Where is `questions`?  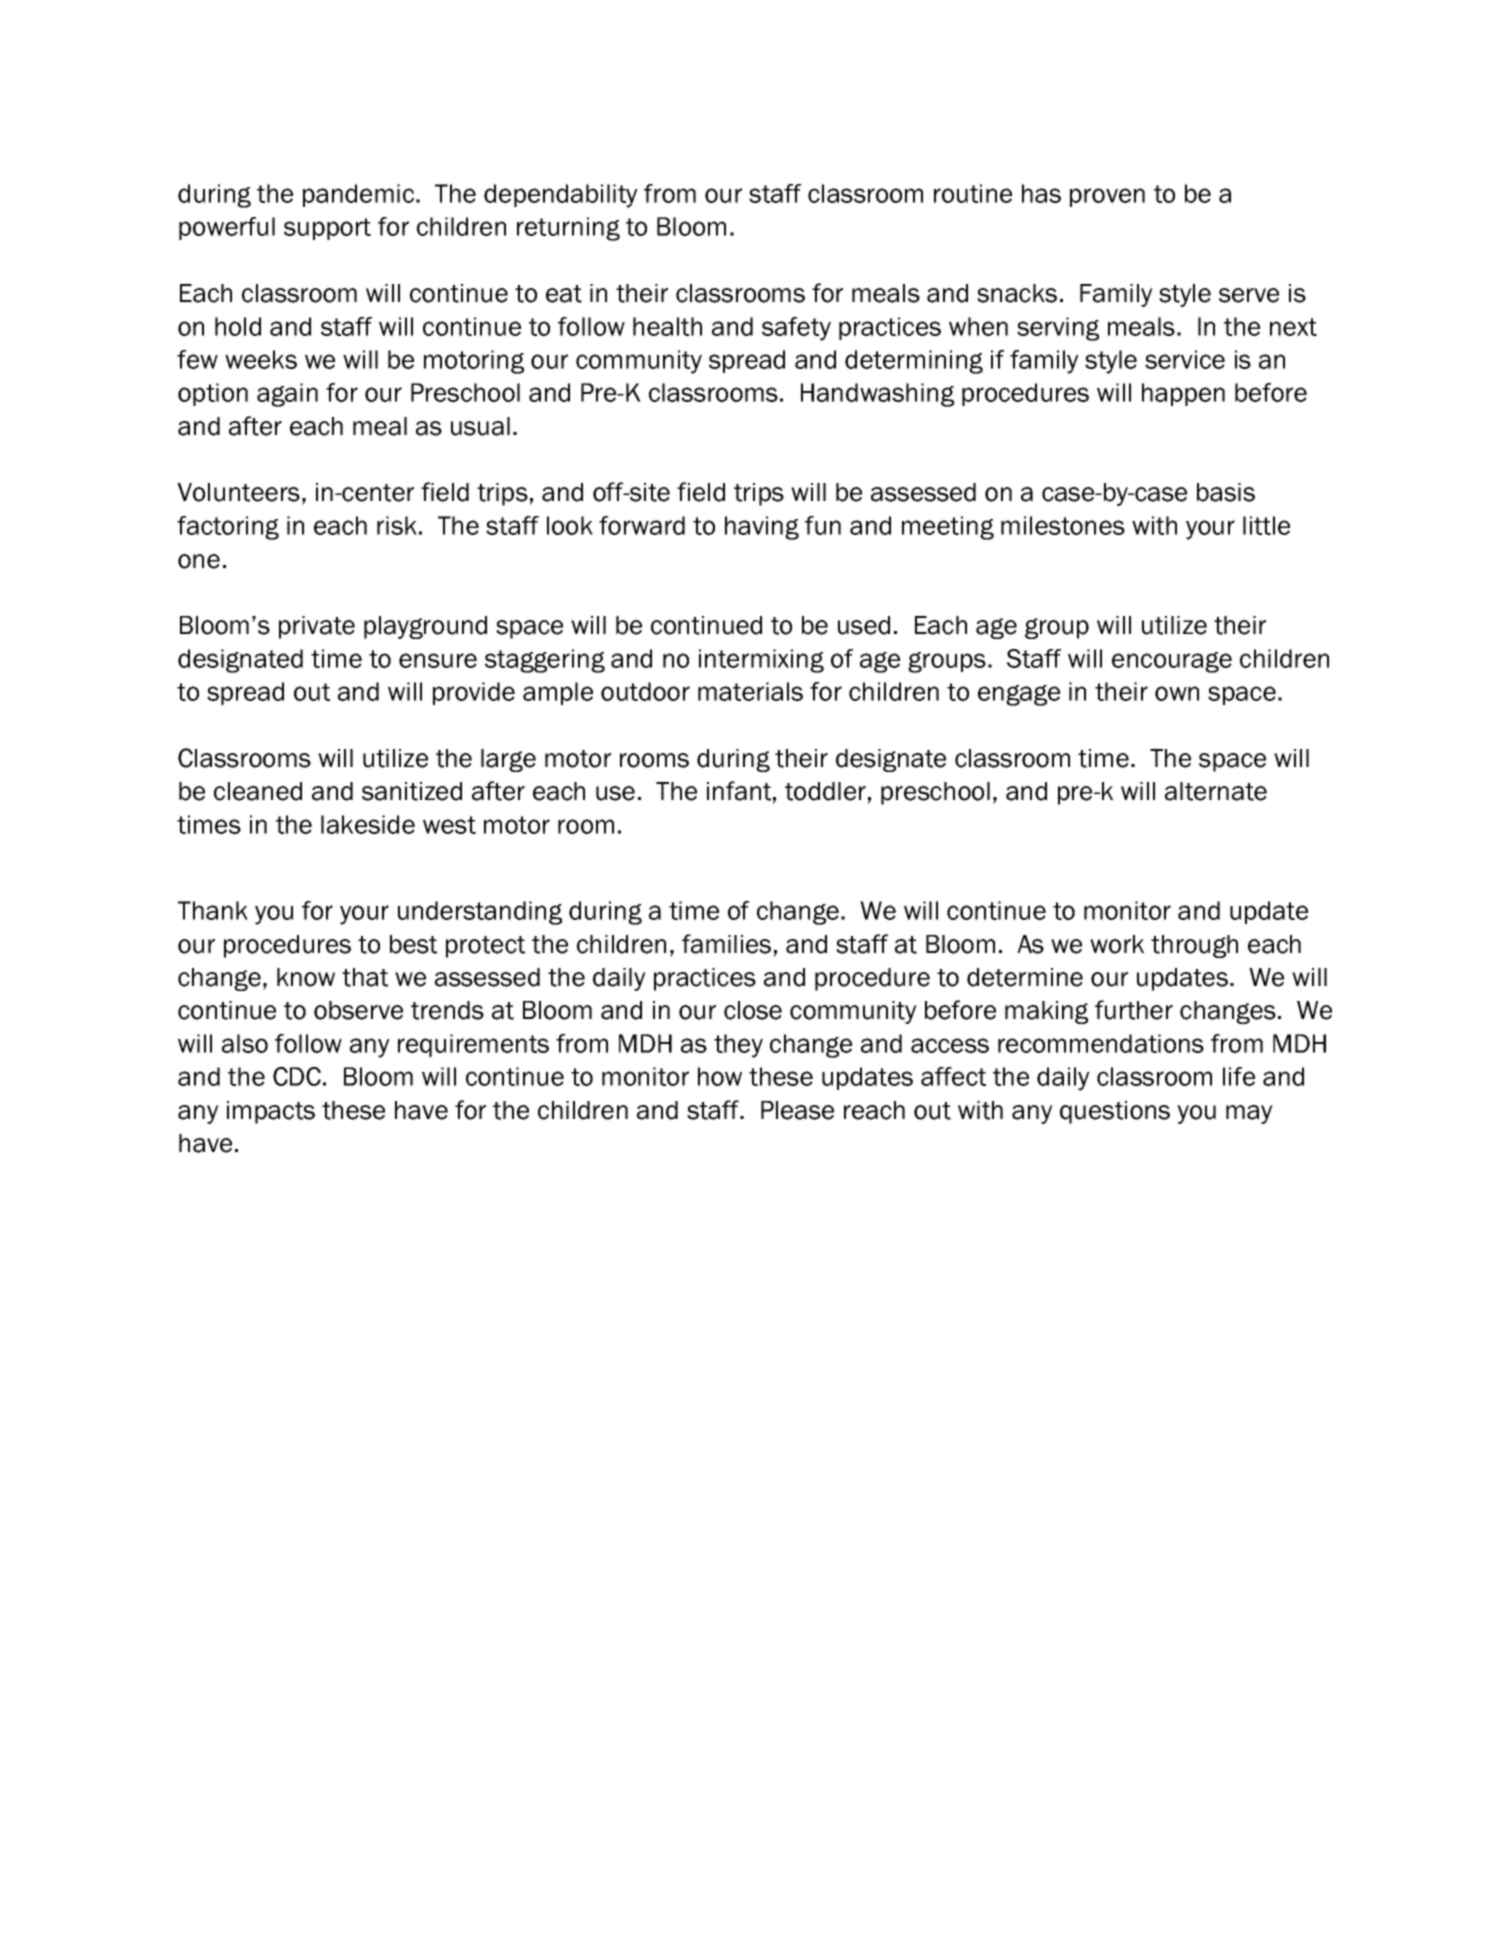 questions is located at coordinates (1115, 1112).
